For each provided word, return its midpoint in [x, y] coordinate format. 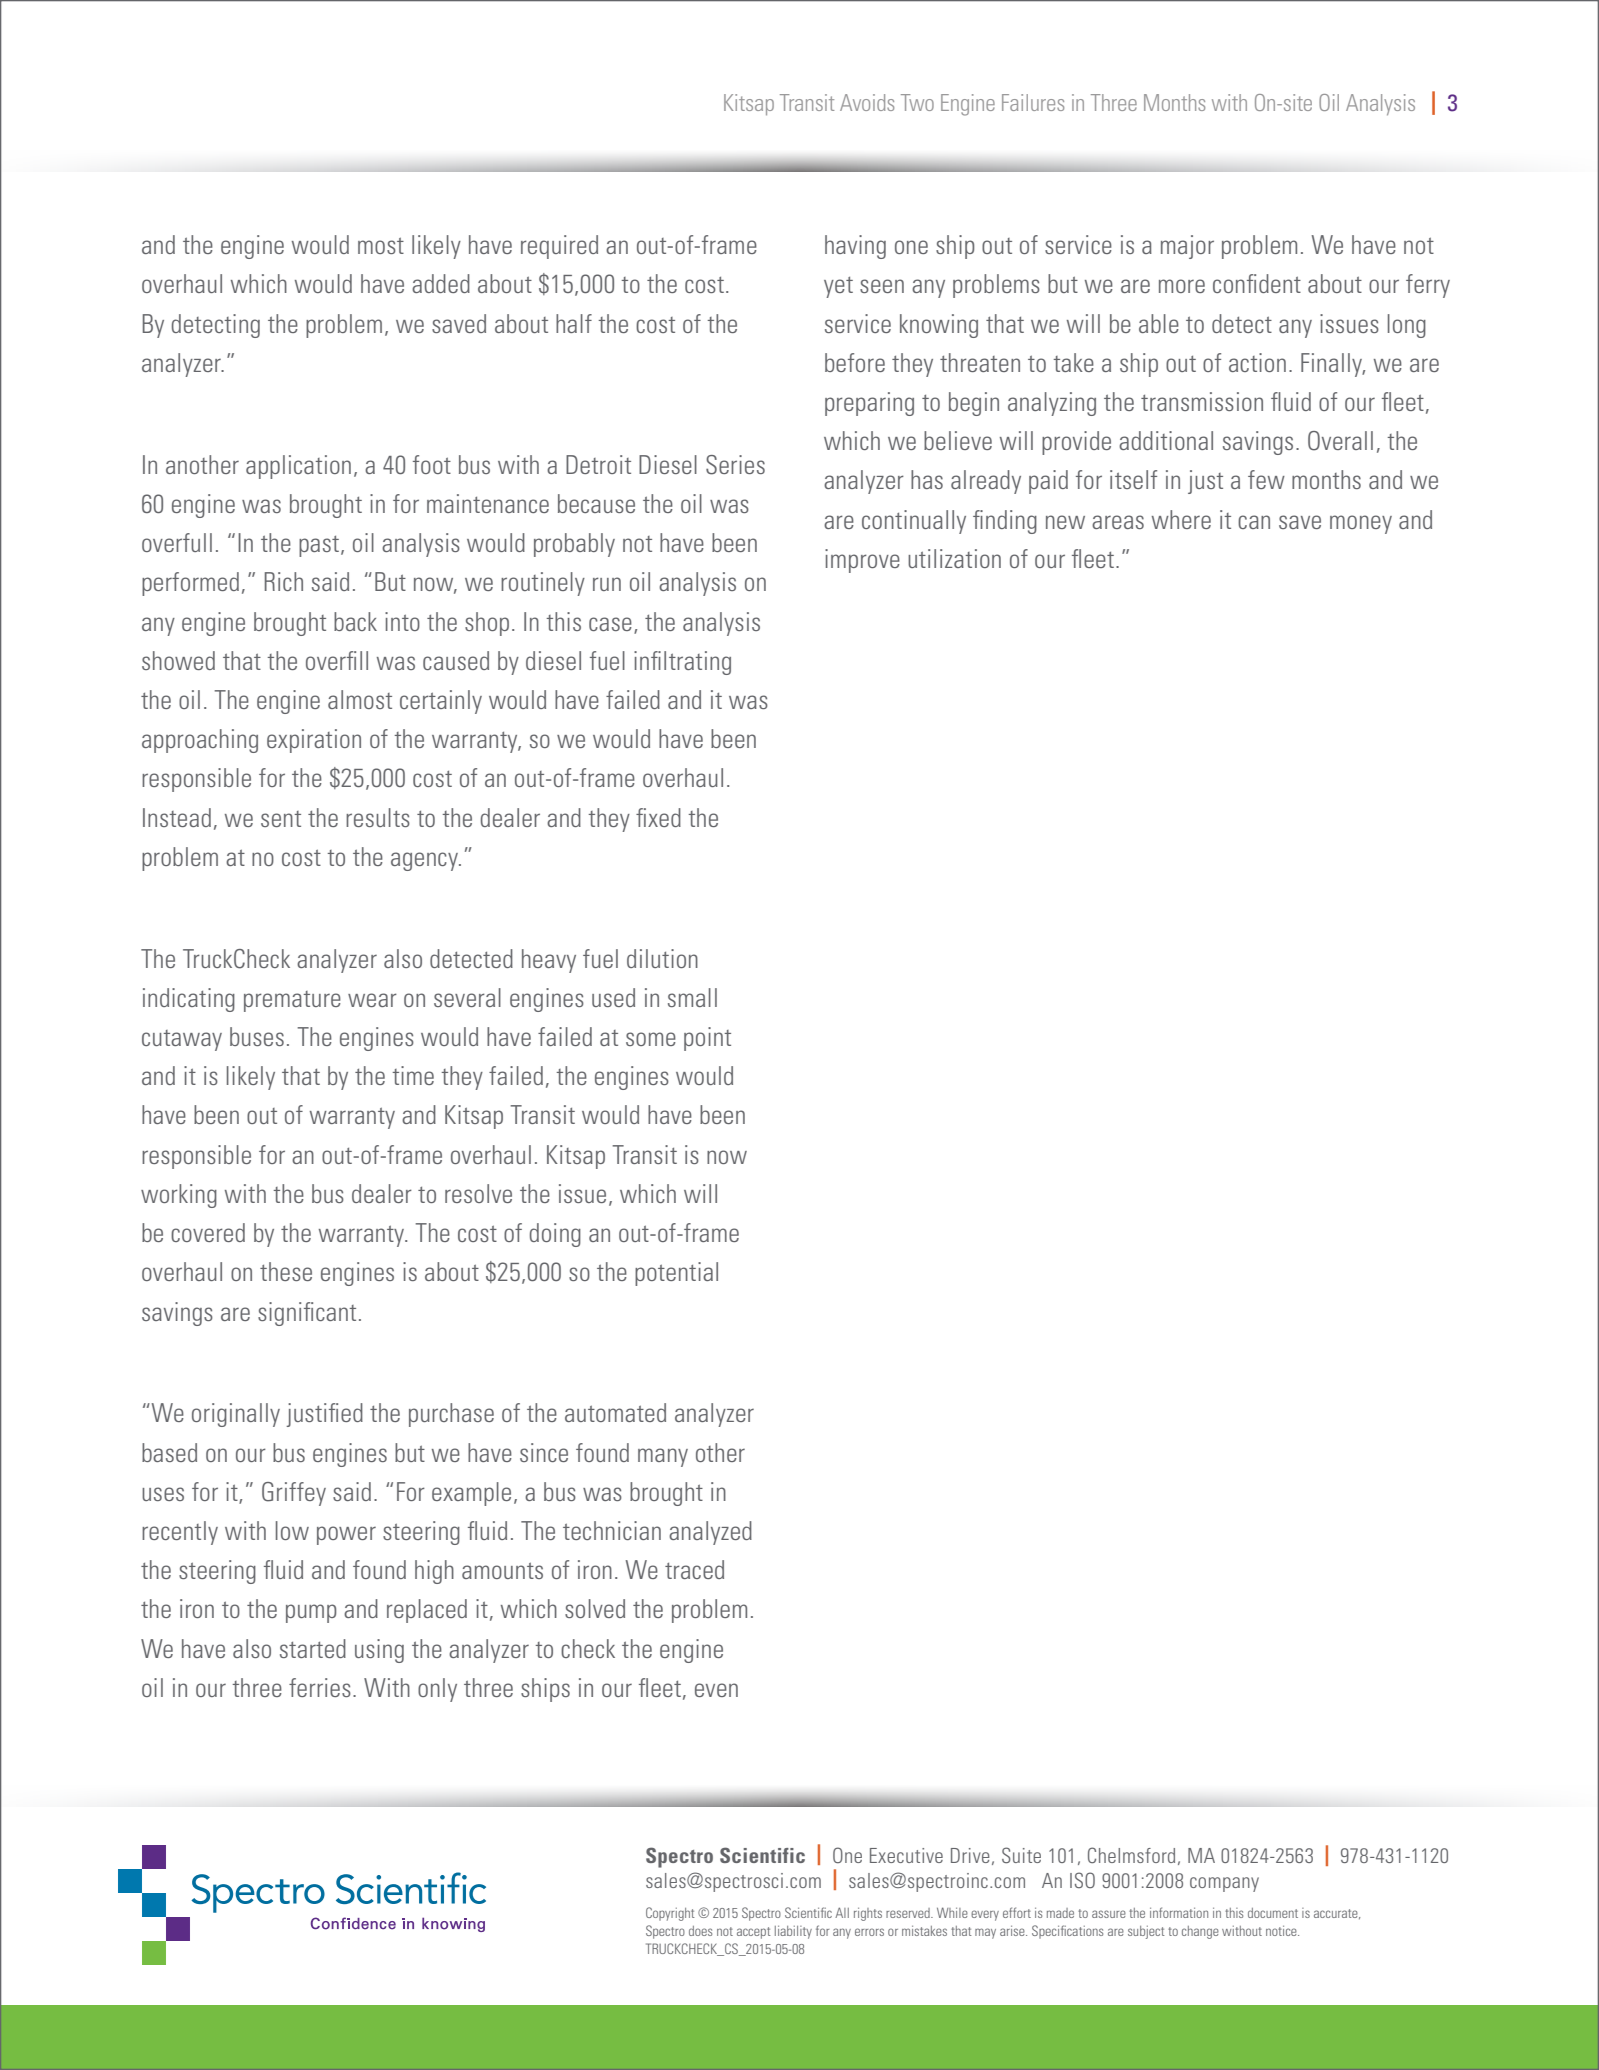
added [441, 283]
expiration [314, 741]
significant [307, 1314]
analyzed [710, 1533]
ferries [320, 1687]
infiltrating [682, 663]
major [1187, 247]
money [1361, 524]
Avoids [867, 102]
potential [676, 1274]
